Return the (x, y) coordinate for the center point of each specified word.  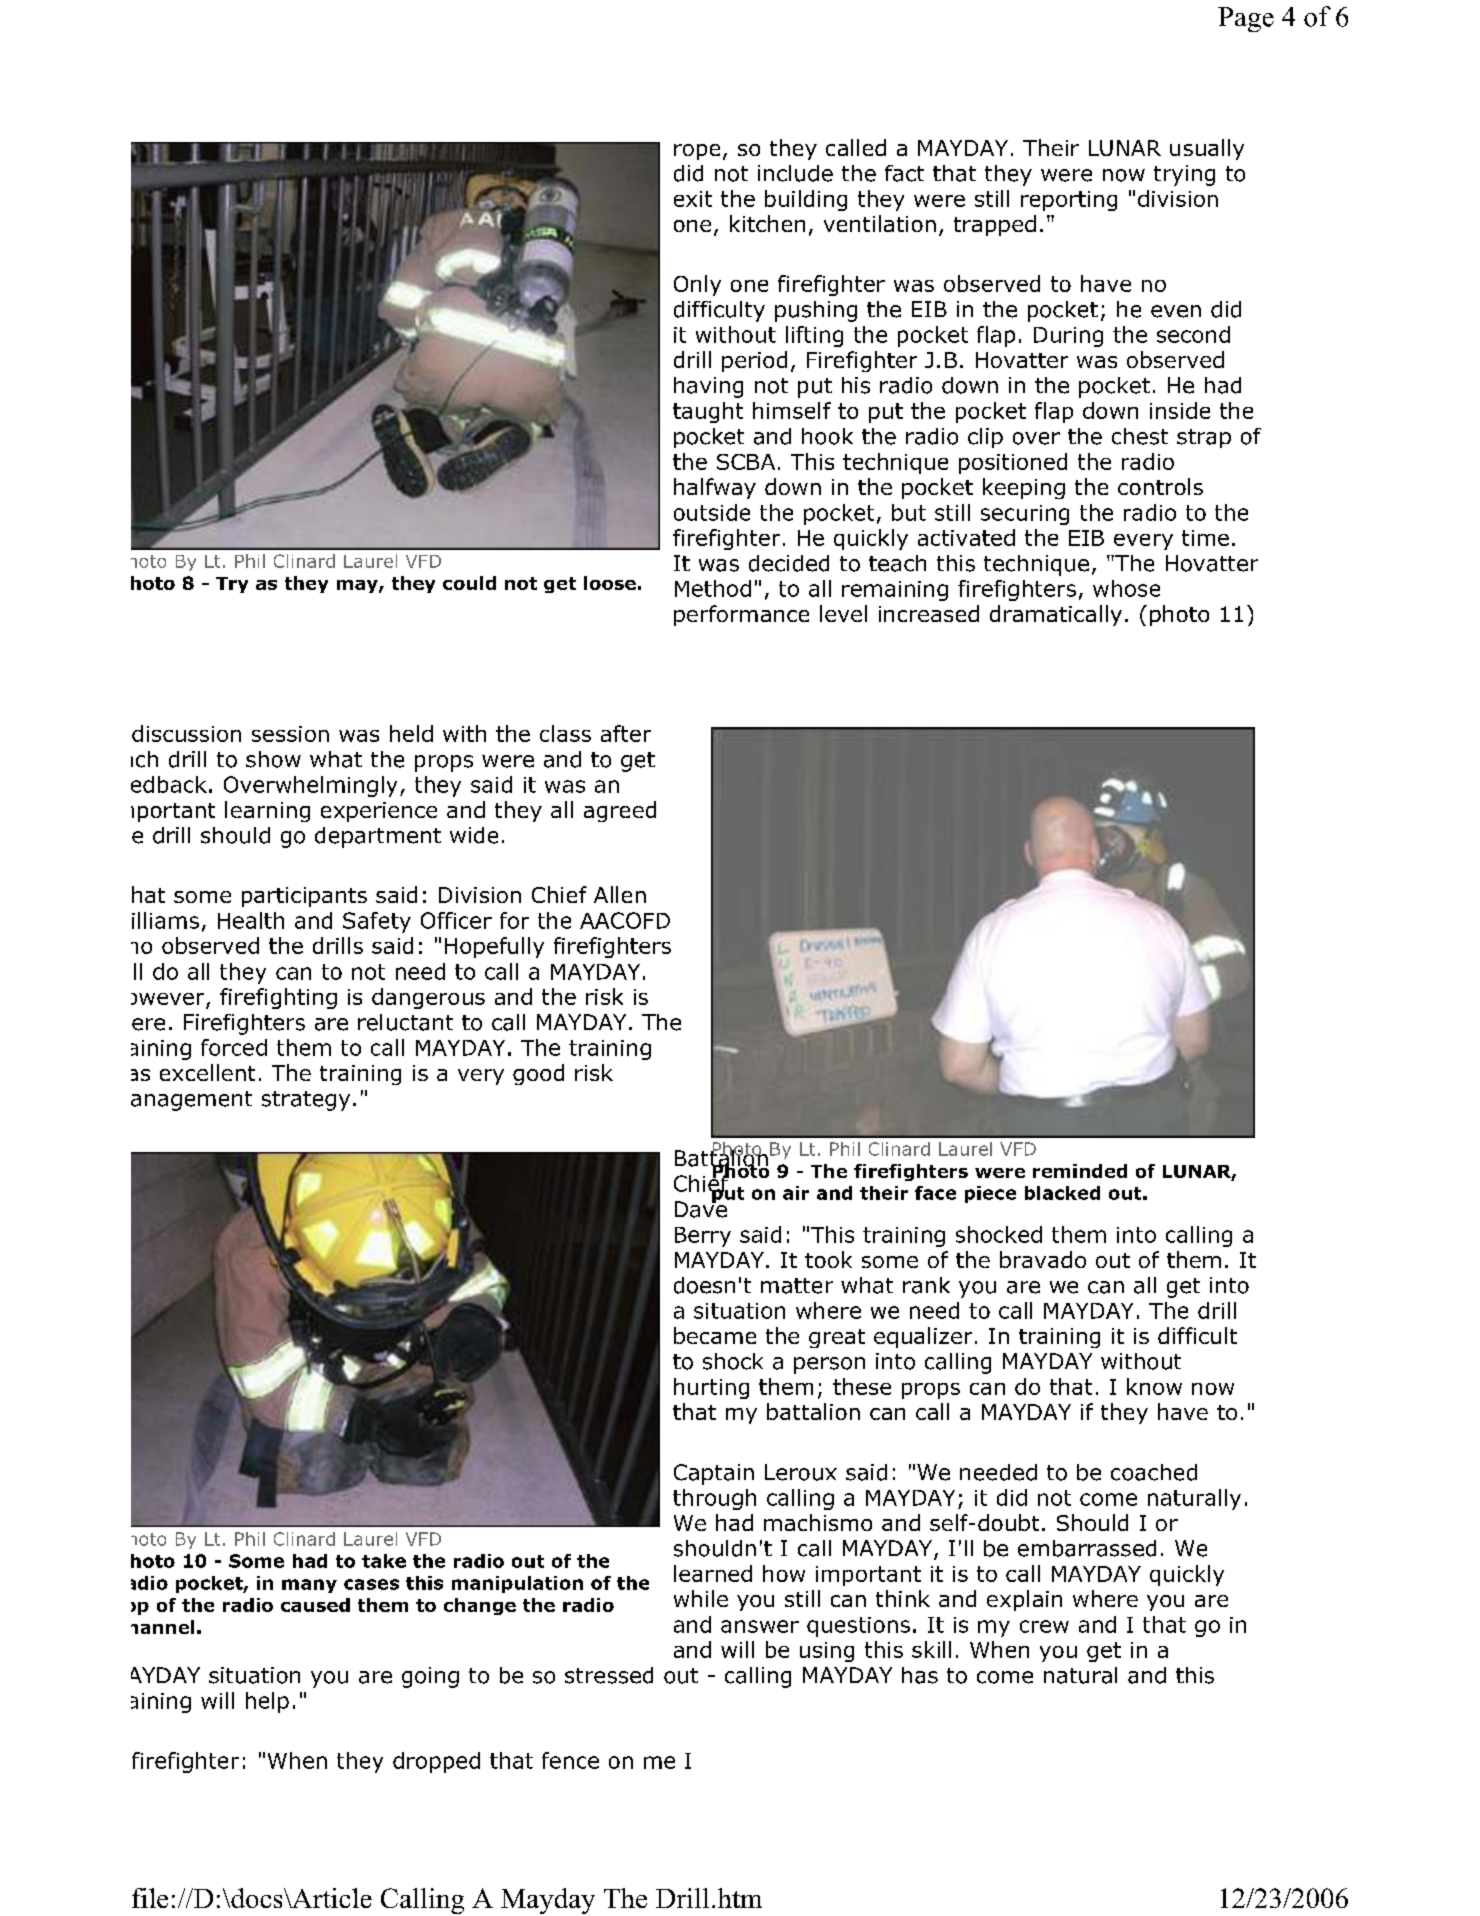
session (290, 734)
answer (760, 1626)
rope (697, 152)
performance (741, 615)
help (267, 1702)
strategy (306, 1101)
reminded (1080, 1171)
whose (1126, 588)
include (795, 173)
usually (1207, 149)
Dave (702, 1208)
